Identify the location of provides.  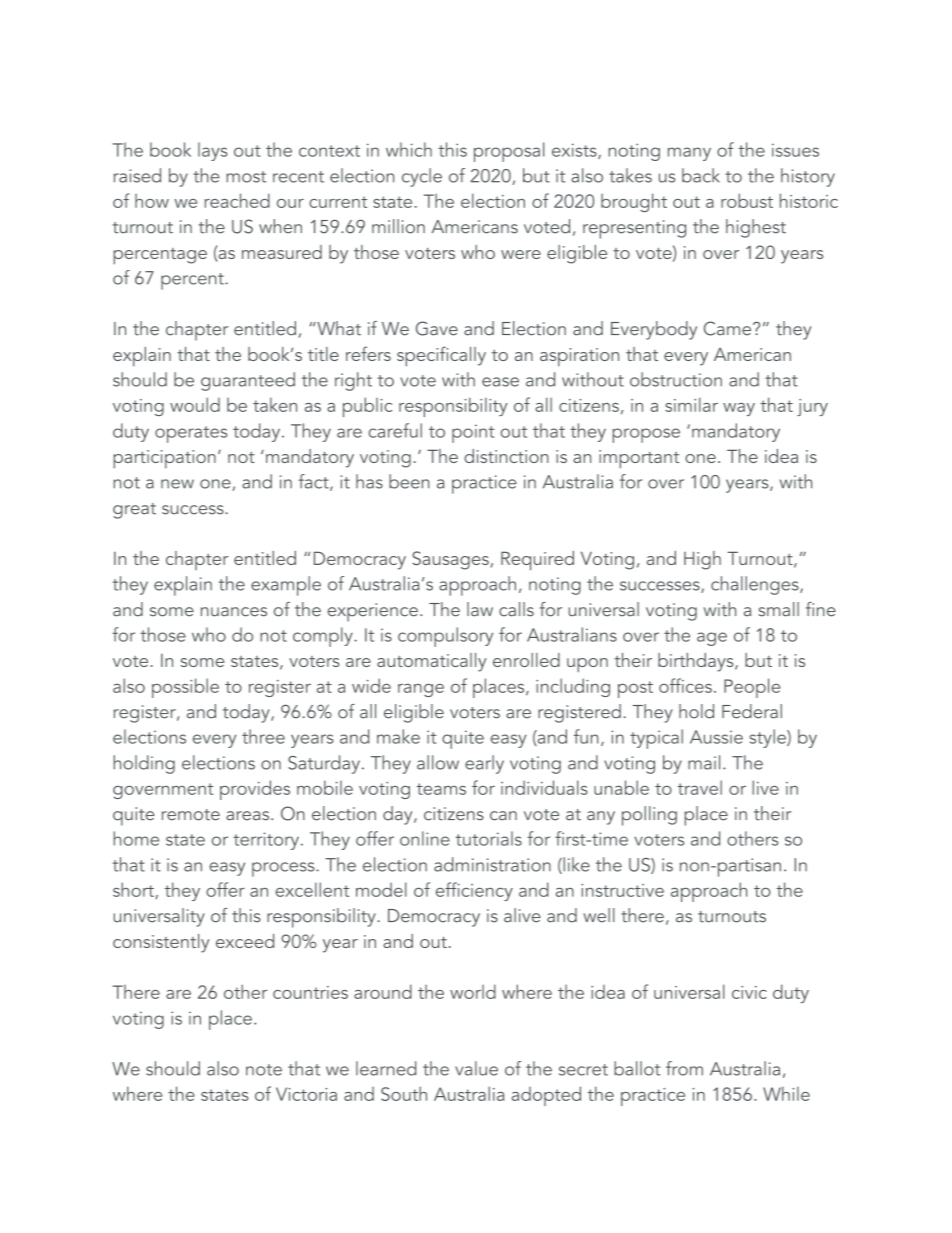
(255, 790).
